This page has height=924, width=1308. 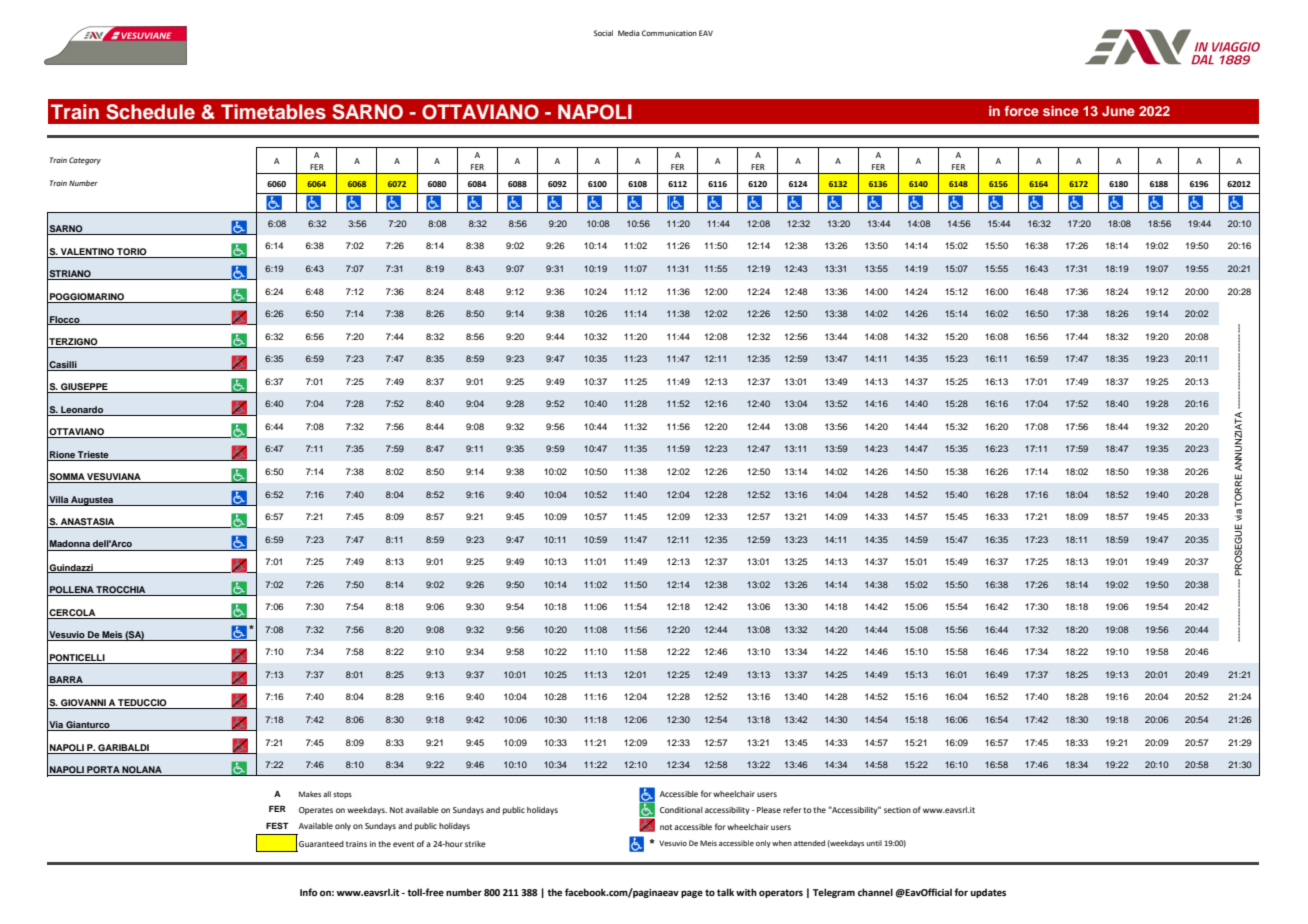 I want to click on Madonna, so click(x=70, y=543).
